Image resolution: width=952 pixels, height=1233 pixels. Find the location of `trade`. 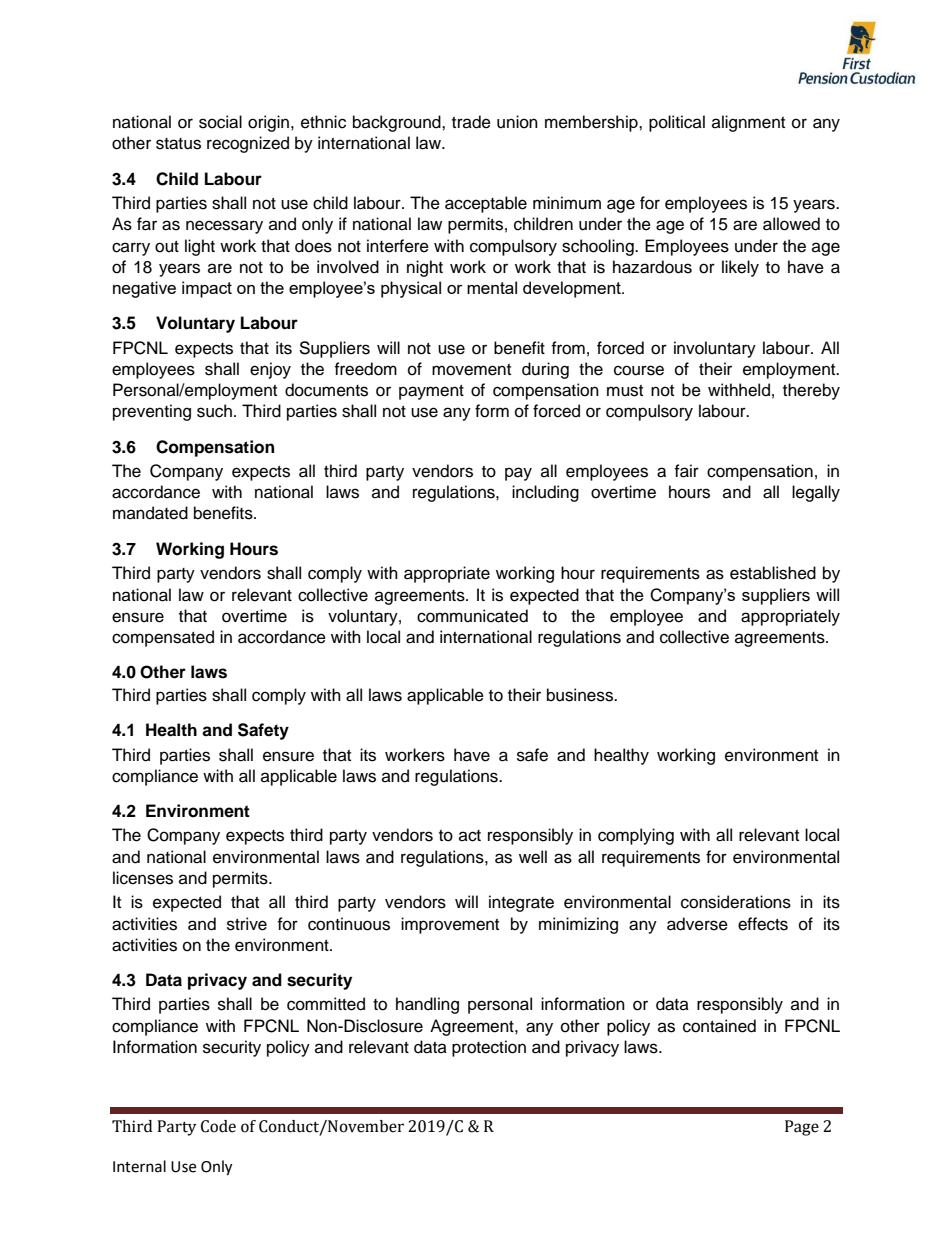

trade is located at coordinates (471, 122).
